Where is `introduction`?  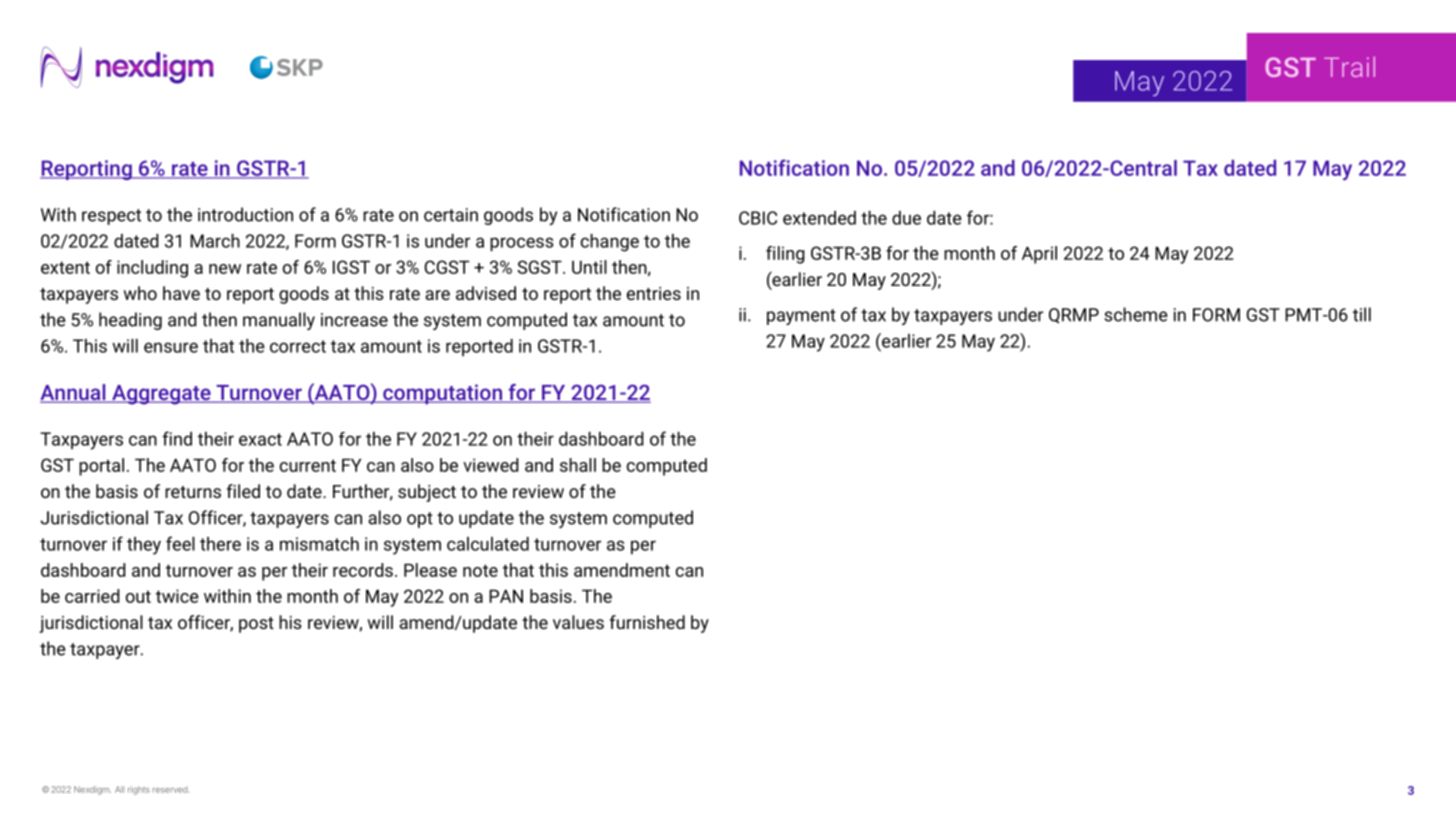 introduction is located at coordinates (245, 214).
